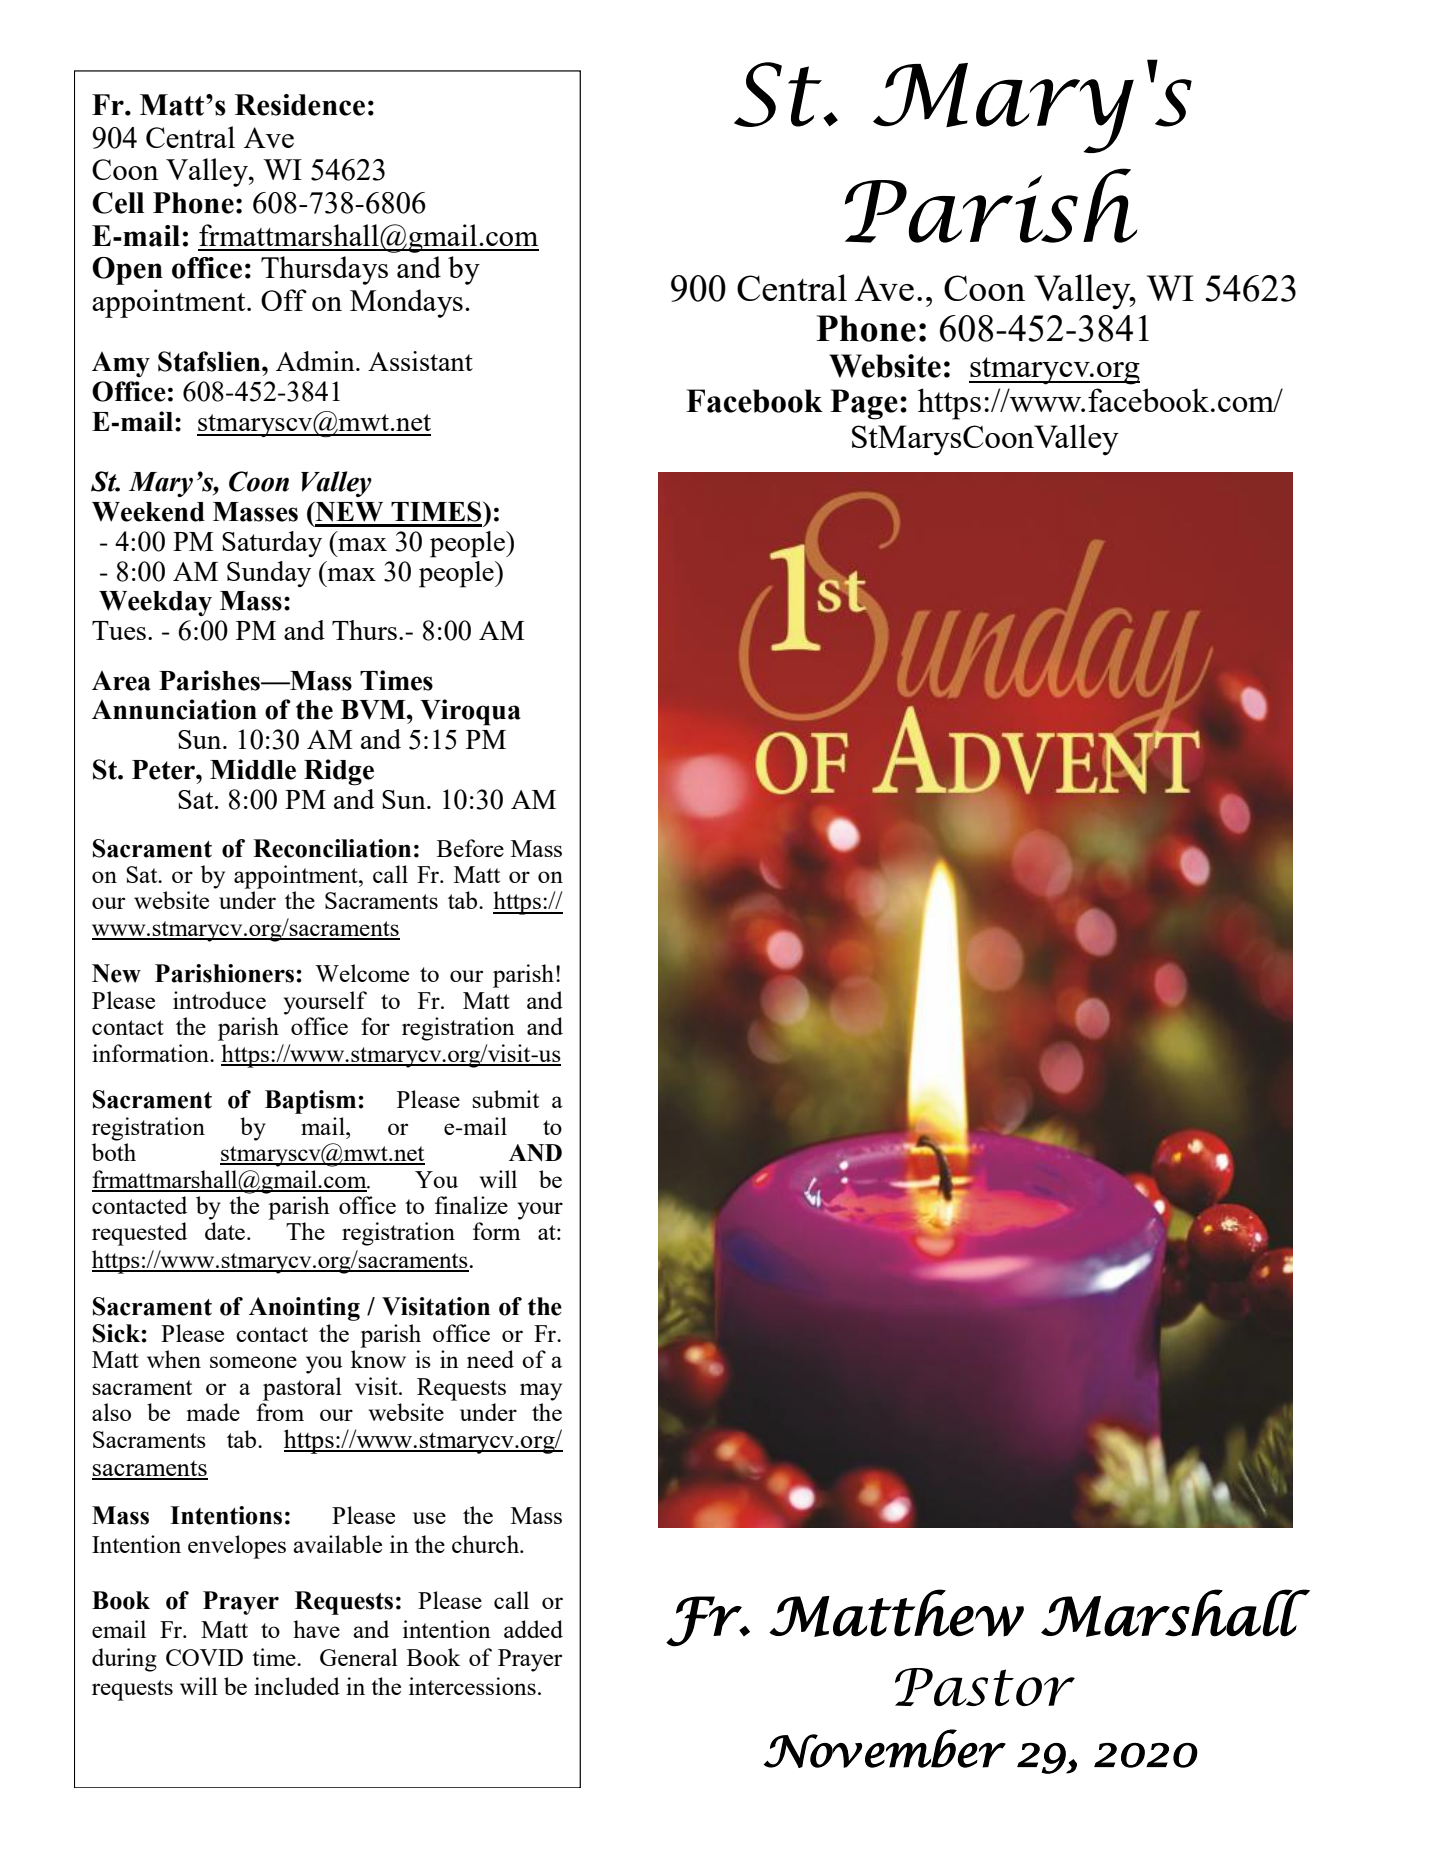  What do you see at coordinates (885, 1748) in the screenshot?
I see `November` at bounding box center [885, 1748].
